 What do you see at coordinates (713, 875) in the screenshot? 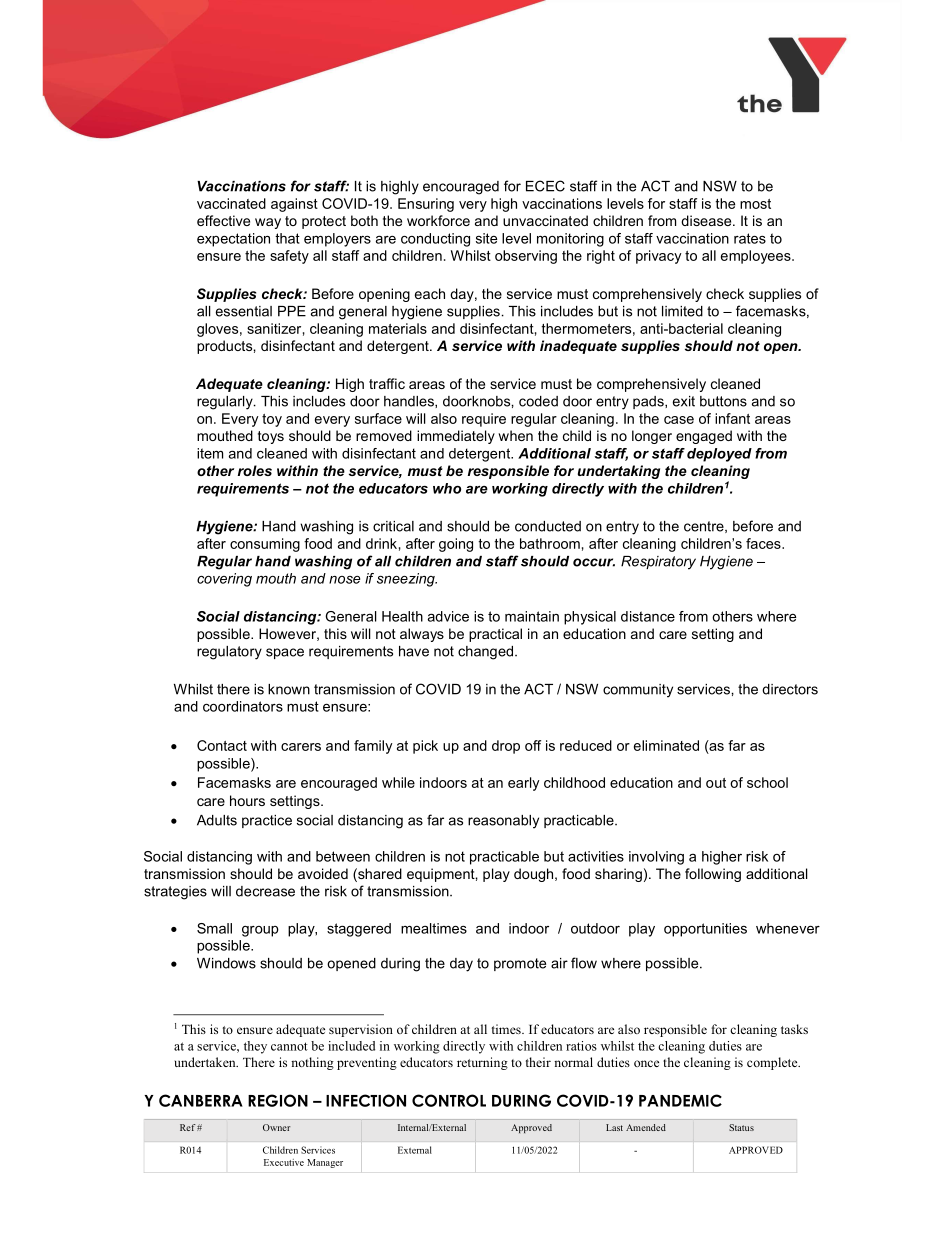
I see `following` at bounding box center [713, 875].
